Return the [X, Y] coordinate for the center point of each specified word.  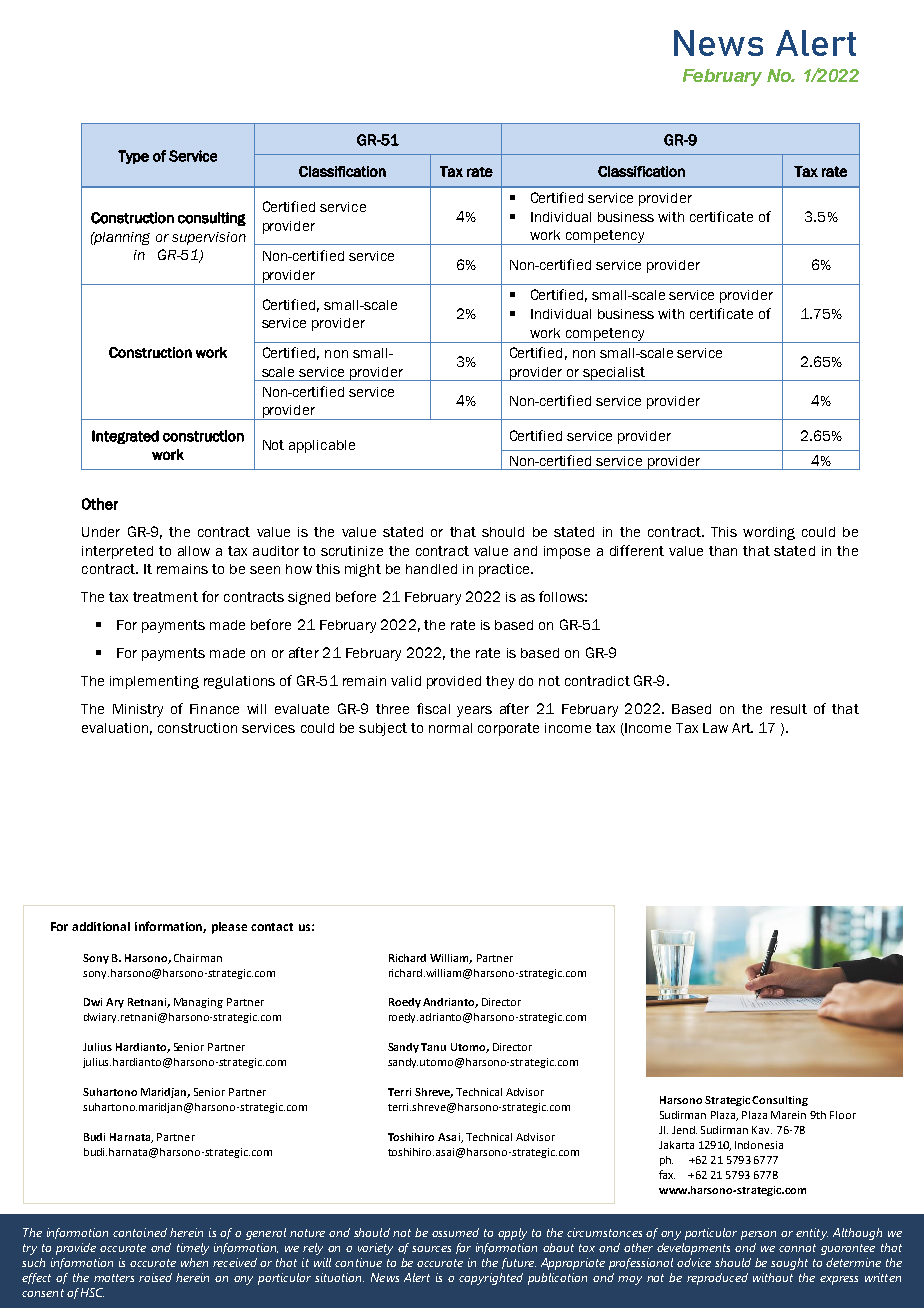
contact [272, 927]
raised [155, 1277]
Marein [788, 1115]
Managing [198, 1003]
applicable [322, 446]
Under [101, 532]
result [789, 709]
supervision [209, 238]
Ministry [138, 710]
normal [450, 728]
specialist [614, 374]
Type [133, 157]
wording [769, 533]
